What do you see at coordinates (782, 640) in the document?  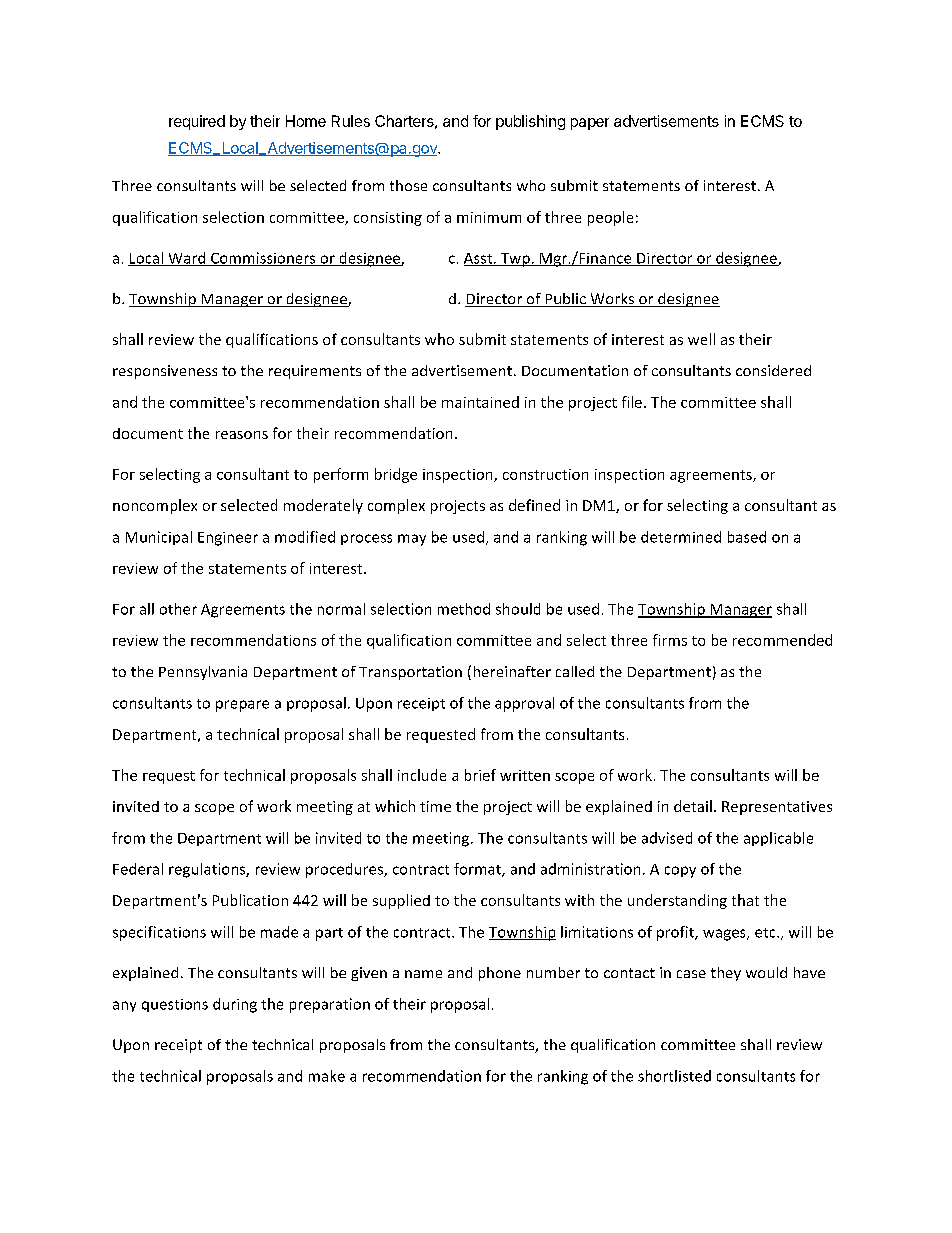 I see `recommended` at bounding box center [782, 640].
